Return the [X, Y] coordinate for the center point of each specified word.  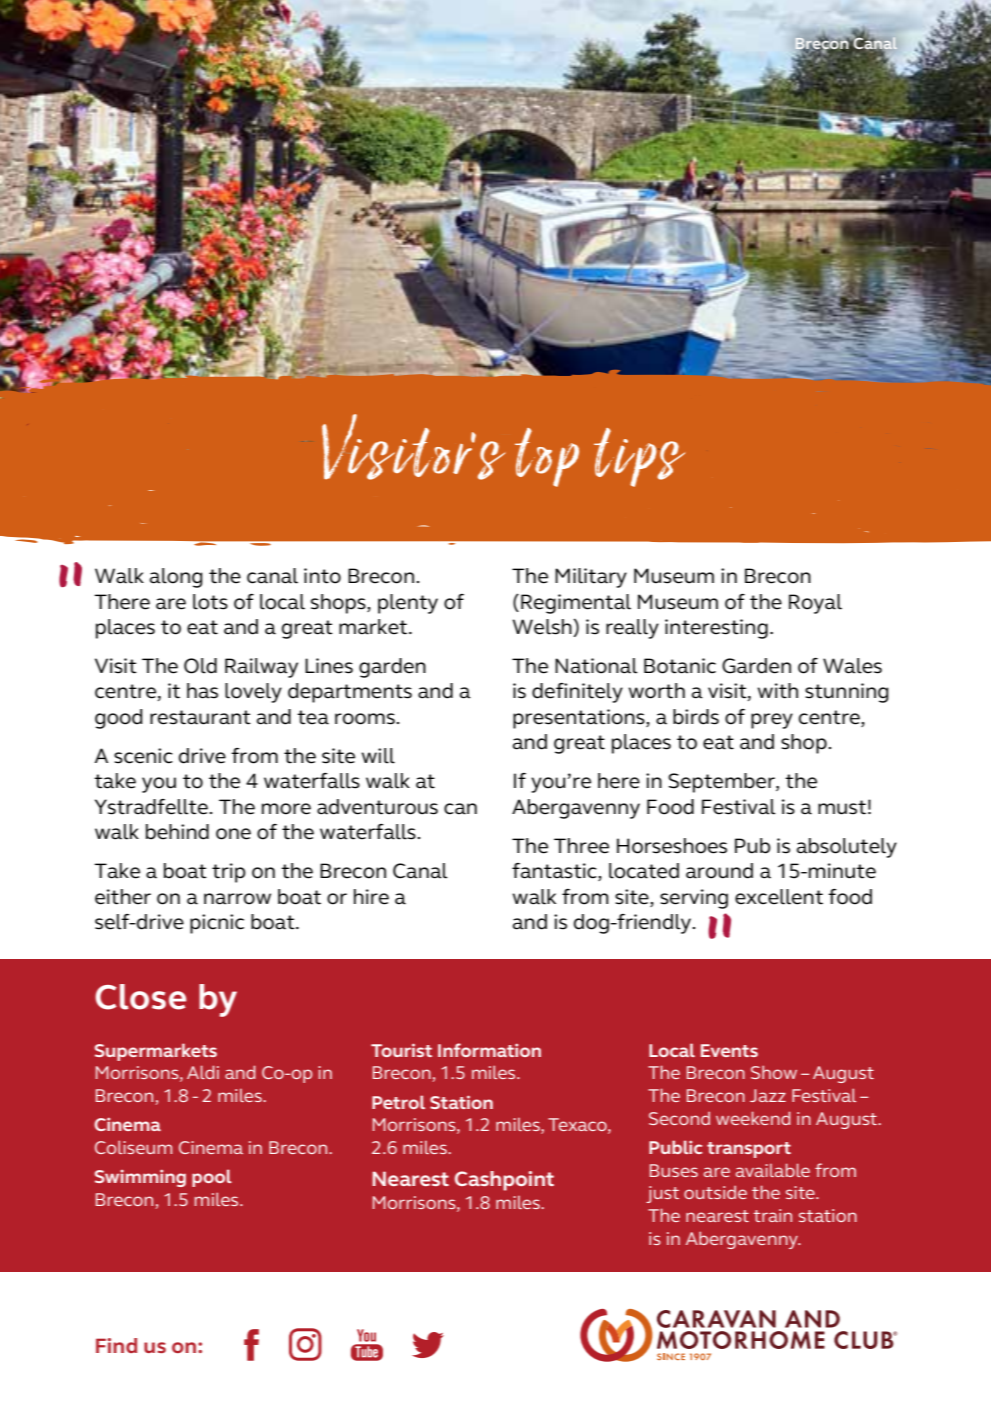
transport [749, 1150]
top [547, 457]
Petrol [398, 1102]
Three [581, 846]
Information [489, 1050]
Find [116, 1345]
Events [729, 1050]
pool [212, 1178]
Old [200, 666]
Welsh [543, 628]
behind [177, 832]
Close [140, 997]
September [722, 783]
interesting [716, 629]
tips [639, 457]
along [176, 578]
